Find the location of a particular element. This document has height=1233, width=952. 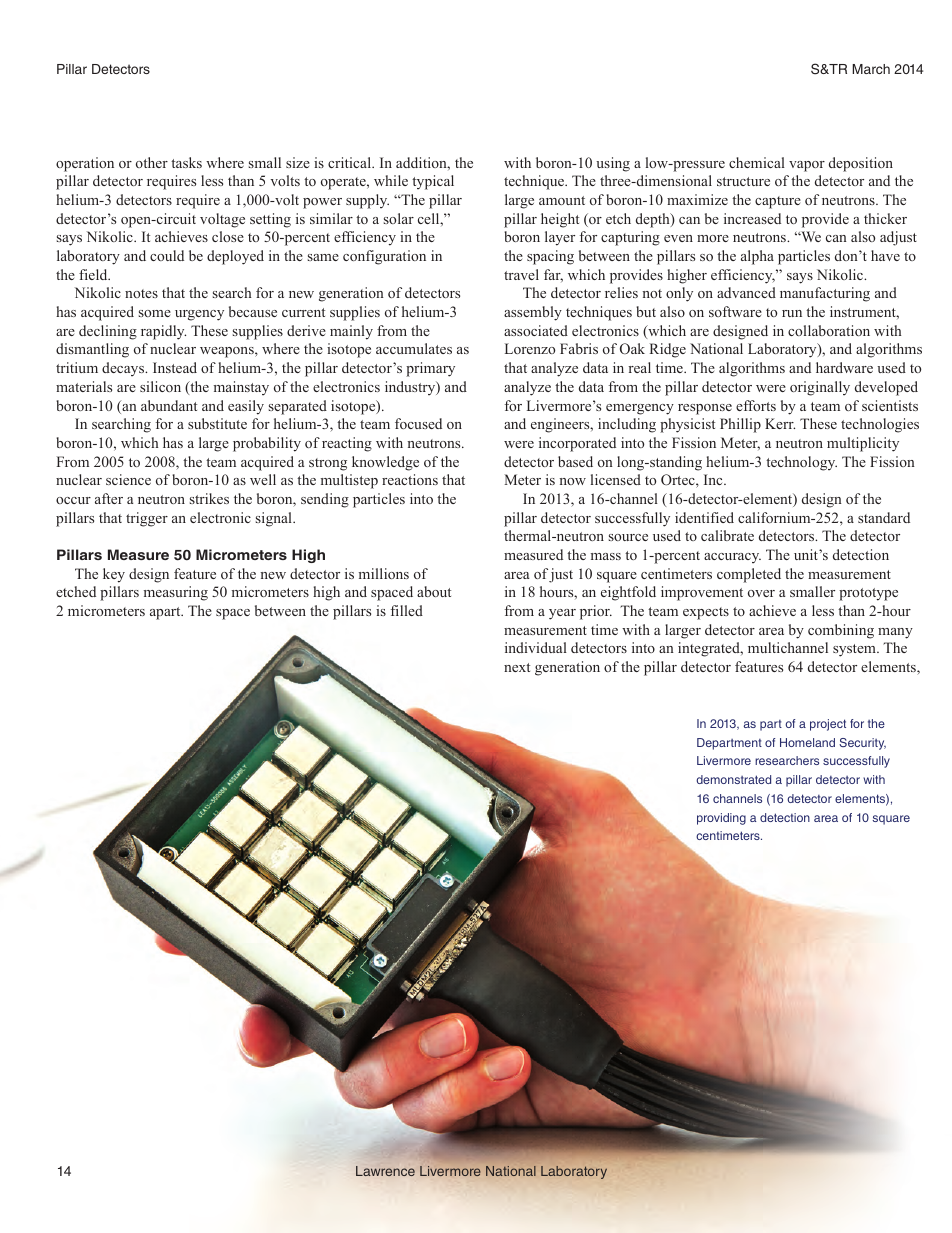

March is located at coordinates (871, 69).
